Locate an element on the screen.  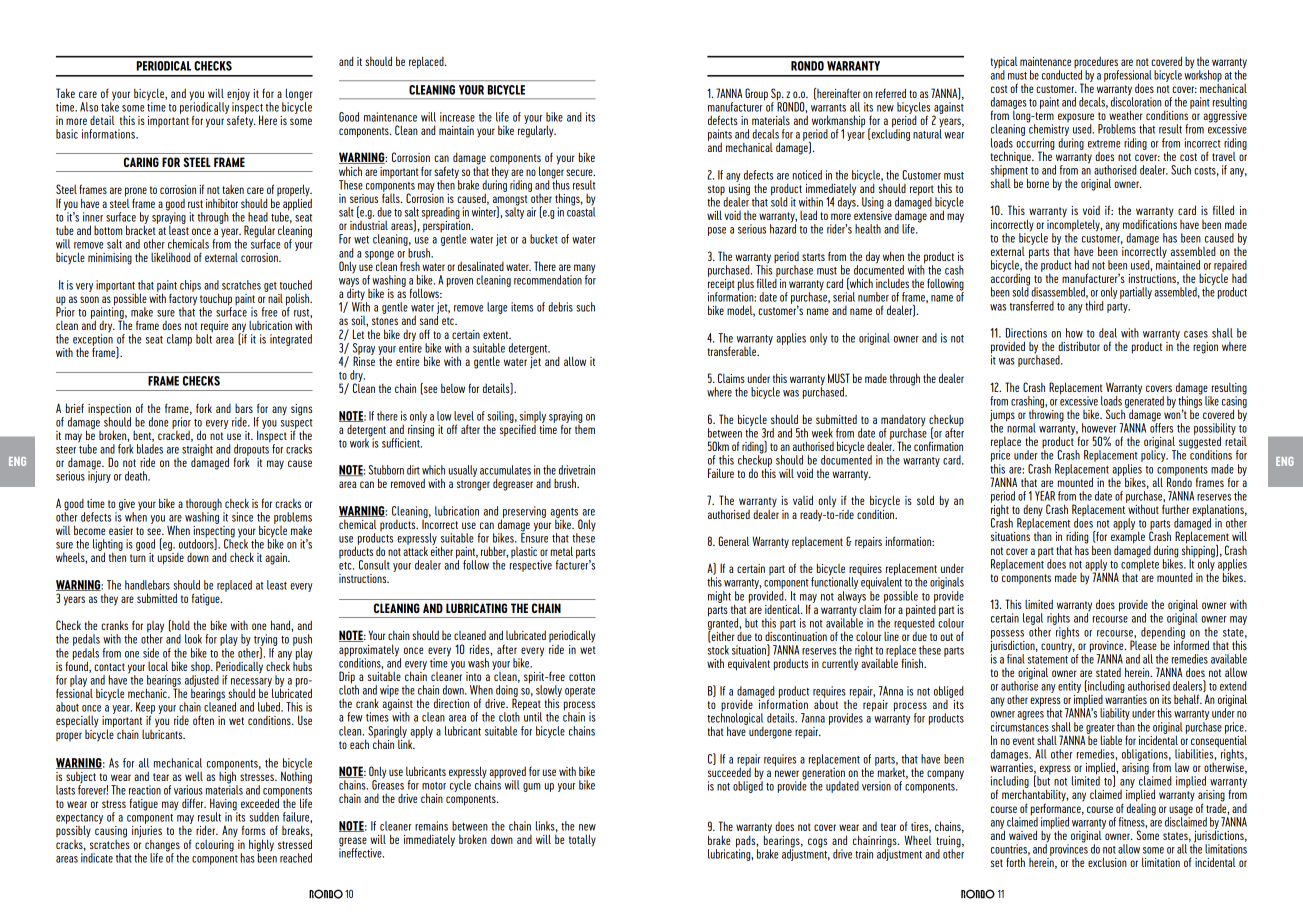
straight is located at coordinates (197, 451).
